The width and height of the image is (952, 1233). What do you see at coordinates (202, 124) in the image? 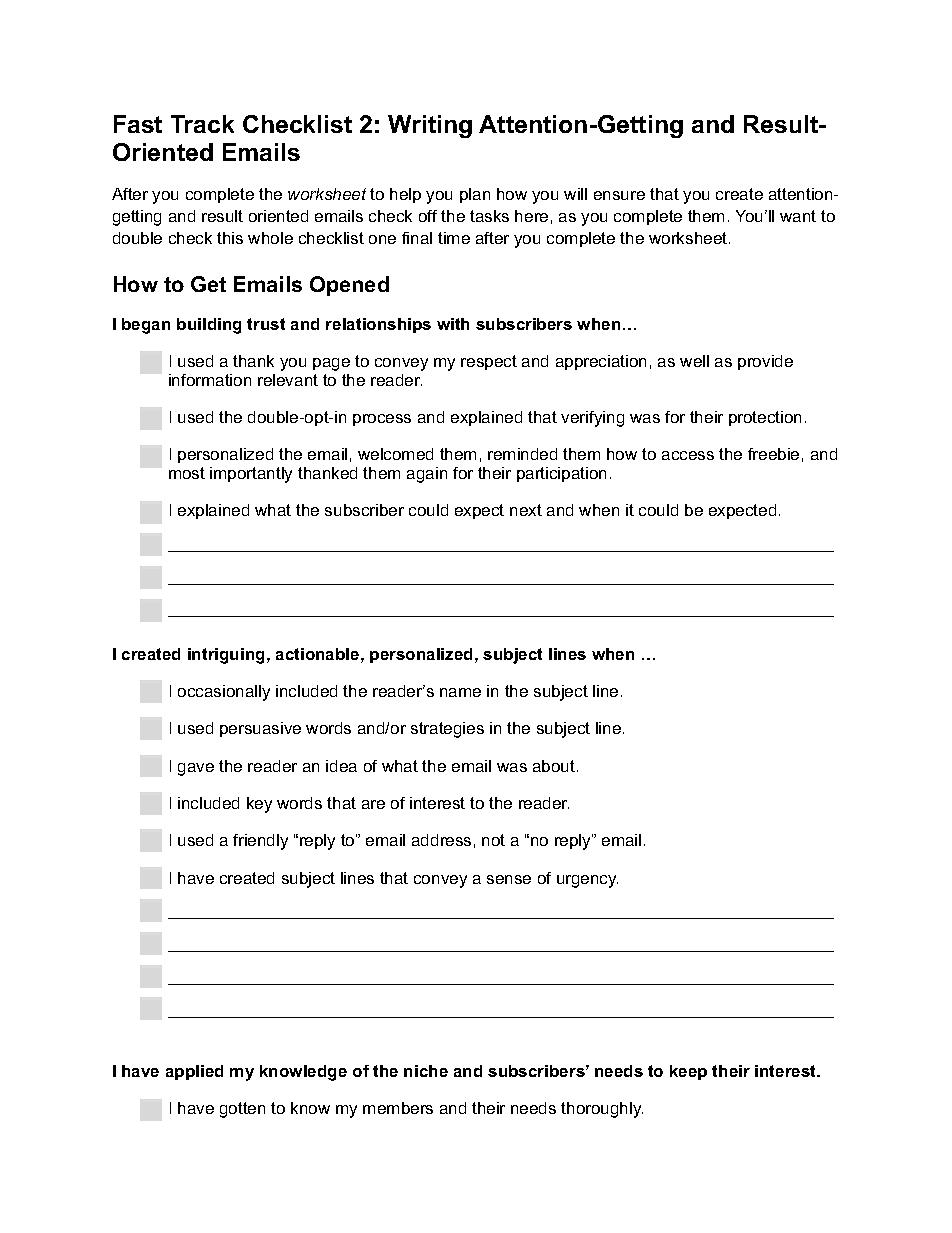
I see `Track` at bounding box center [202, 124].
